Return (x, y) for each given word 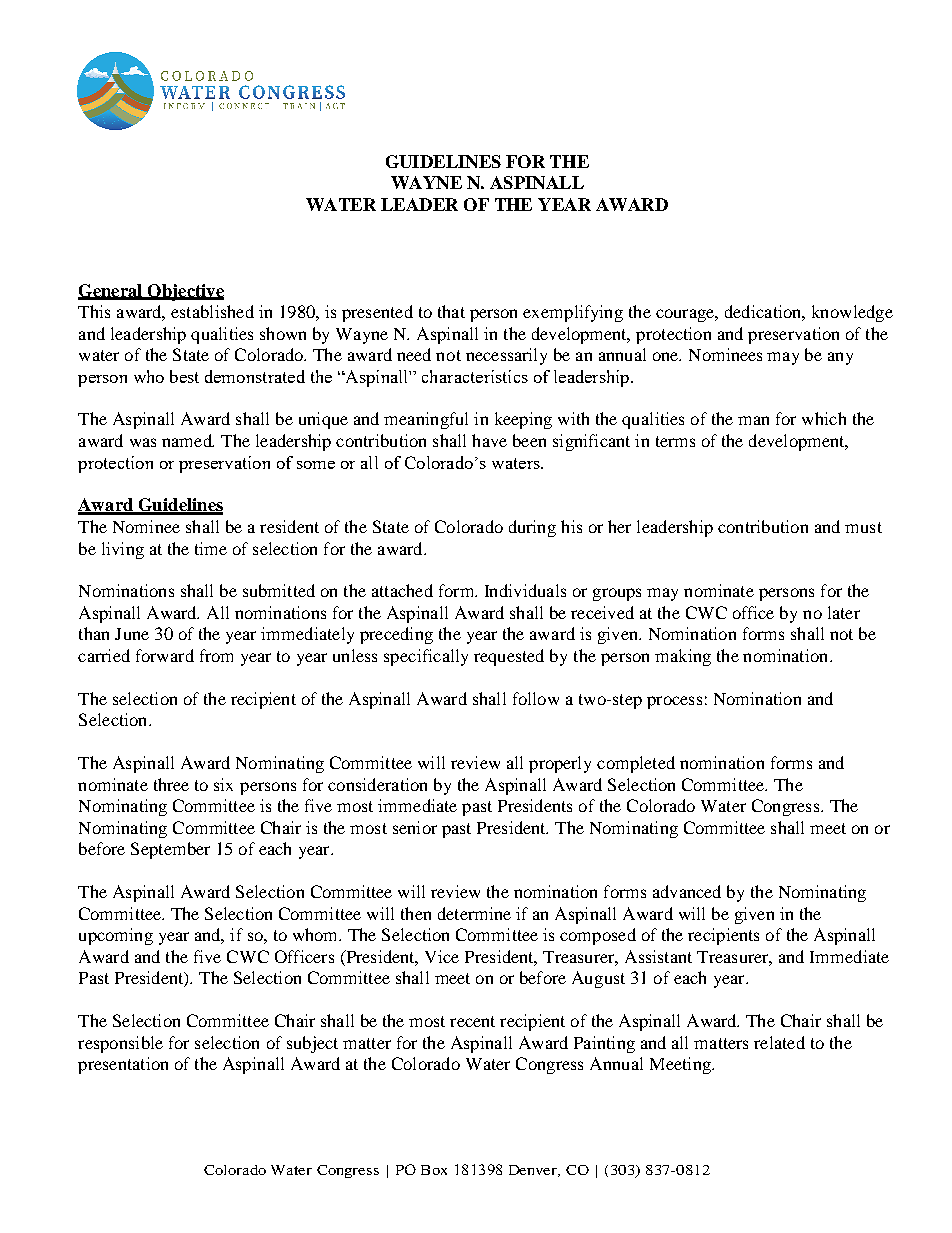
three (171, 784)
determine (474, 913)
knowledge (852, 313)
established (212, 311)
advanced (687, 891)
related (779, 1042)
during (532, 528)
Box (434, 1170)
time (211, 548)
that (451, 311)
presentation (123, 1065)
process (674, 702)
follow (536, 698)
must (863, 527)
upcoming (116, 936)
